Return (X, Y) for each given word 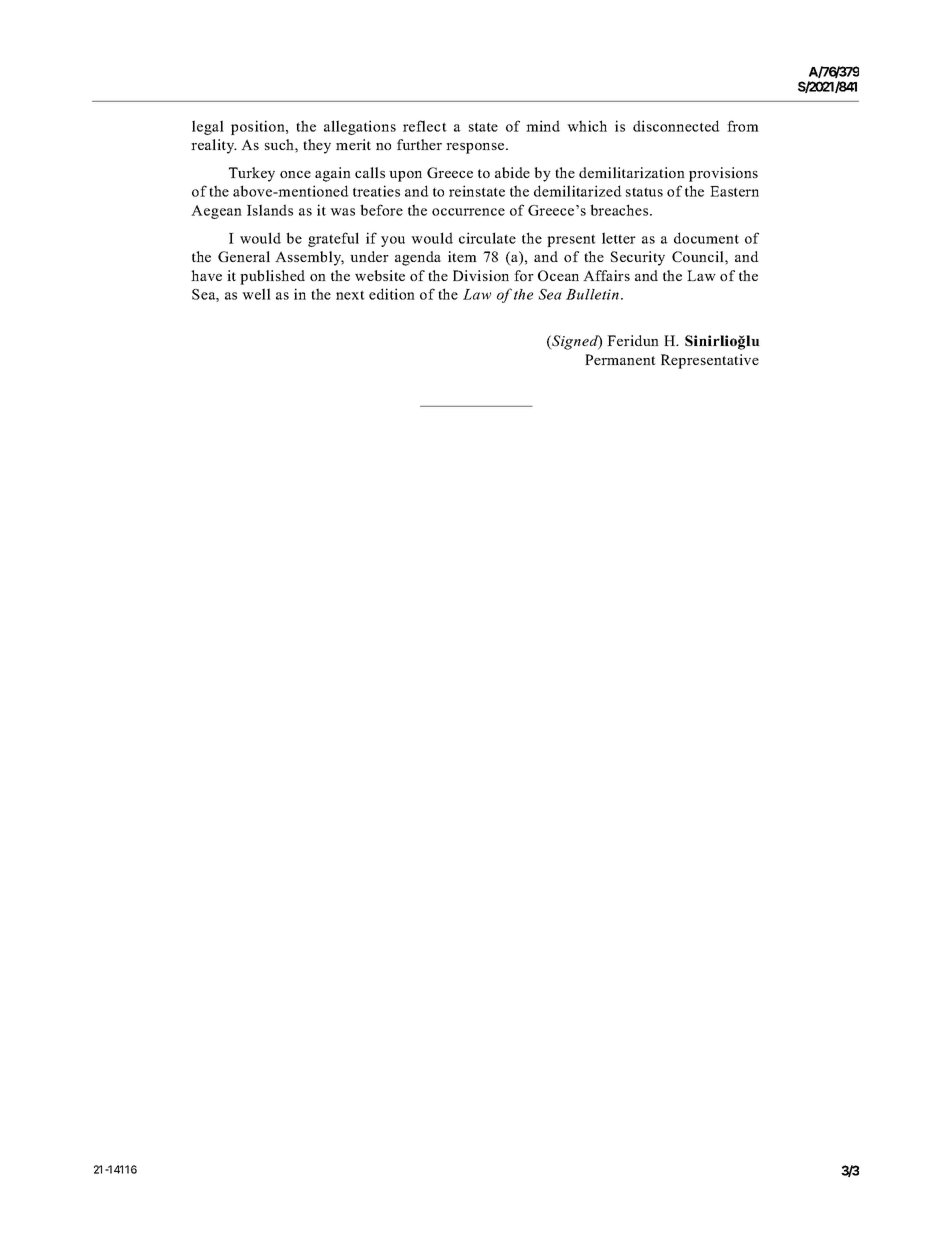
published (272, 277)
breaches (620, 210)
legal (208, 127)
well (256, 294)
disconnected (676, 126)
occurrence (468, 212)
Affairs (606, 275)
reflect (425, 126)
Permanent (620, 359)
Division (481, 275)
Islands (270, 210)
